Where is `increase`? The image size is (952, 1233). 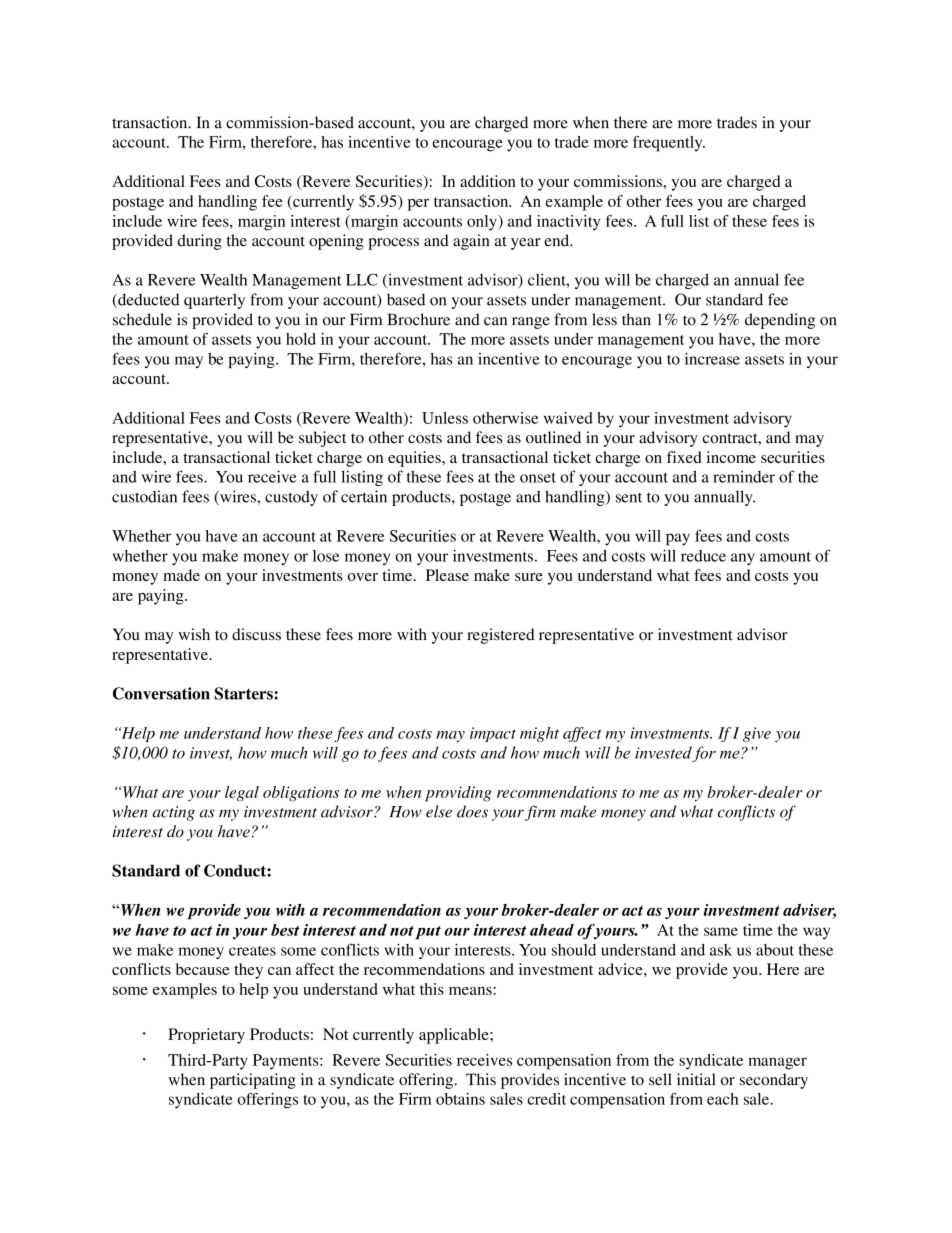 increase is located at coordinates (712, 358).
